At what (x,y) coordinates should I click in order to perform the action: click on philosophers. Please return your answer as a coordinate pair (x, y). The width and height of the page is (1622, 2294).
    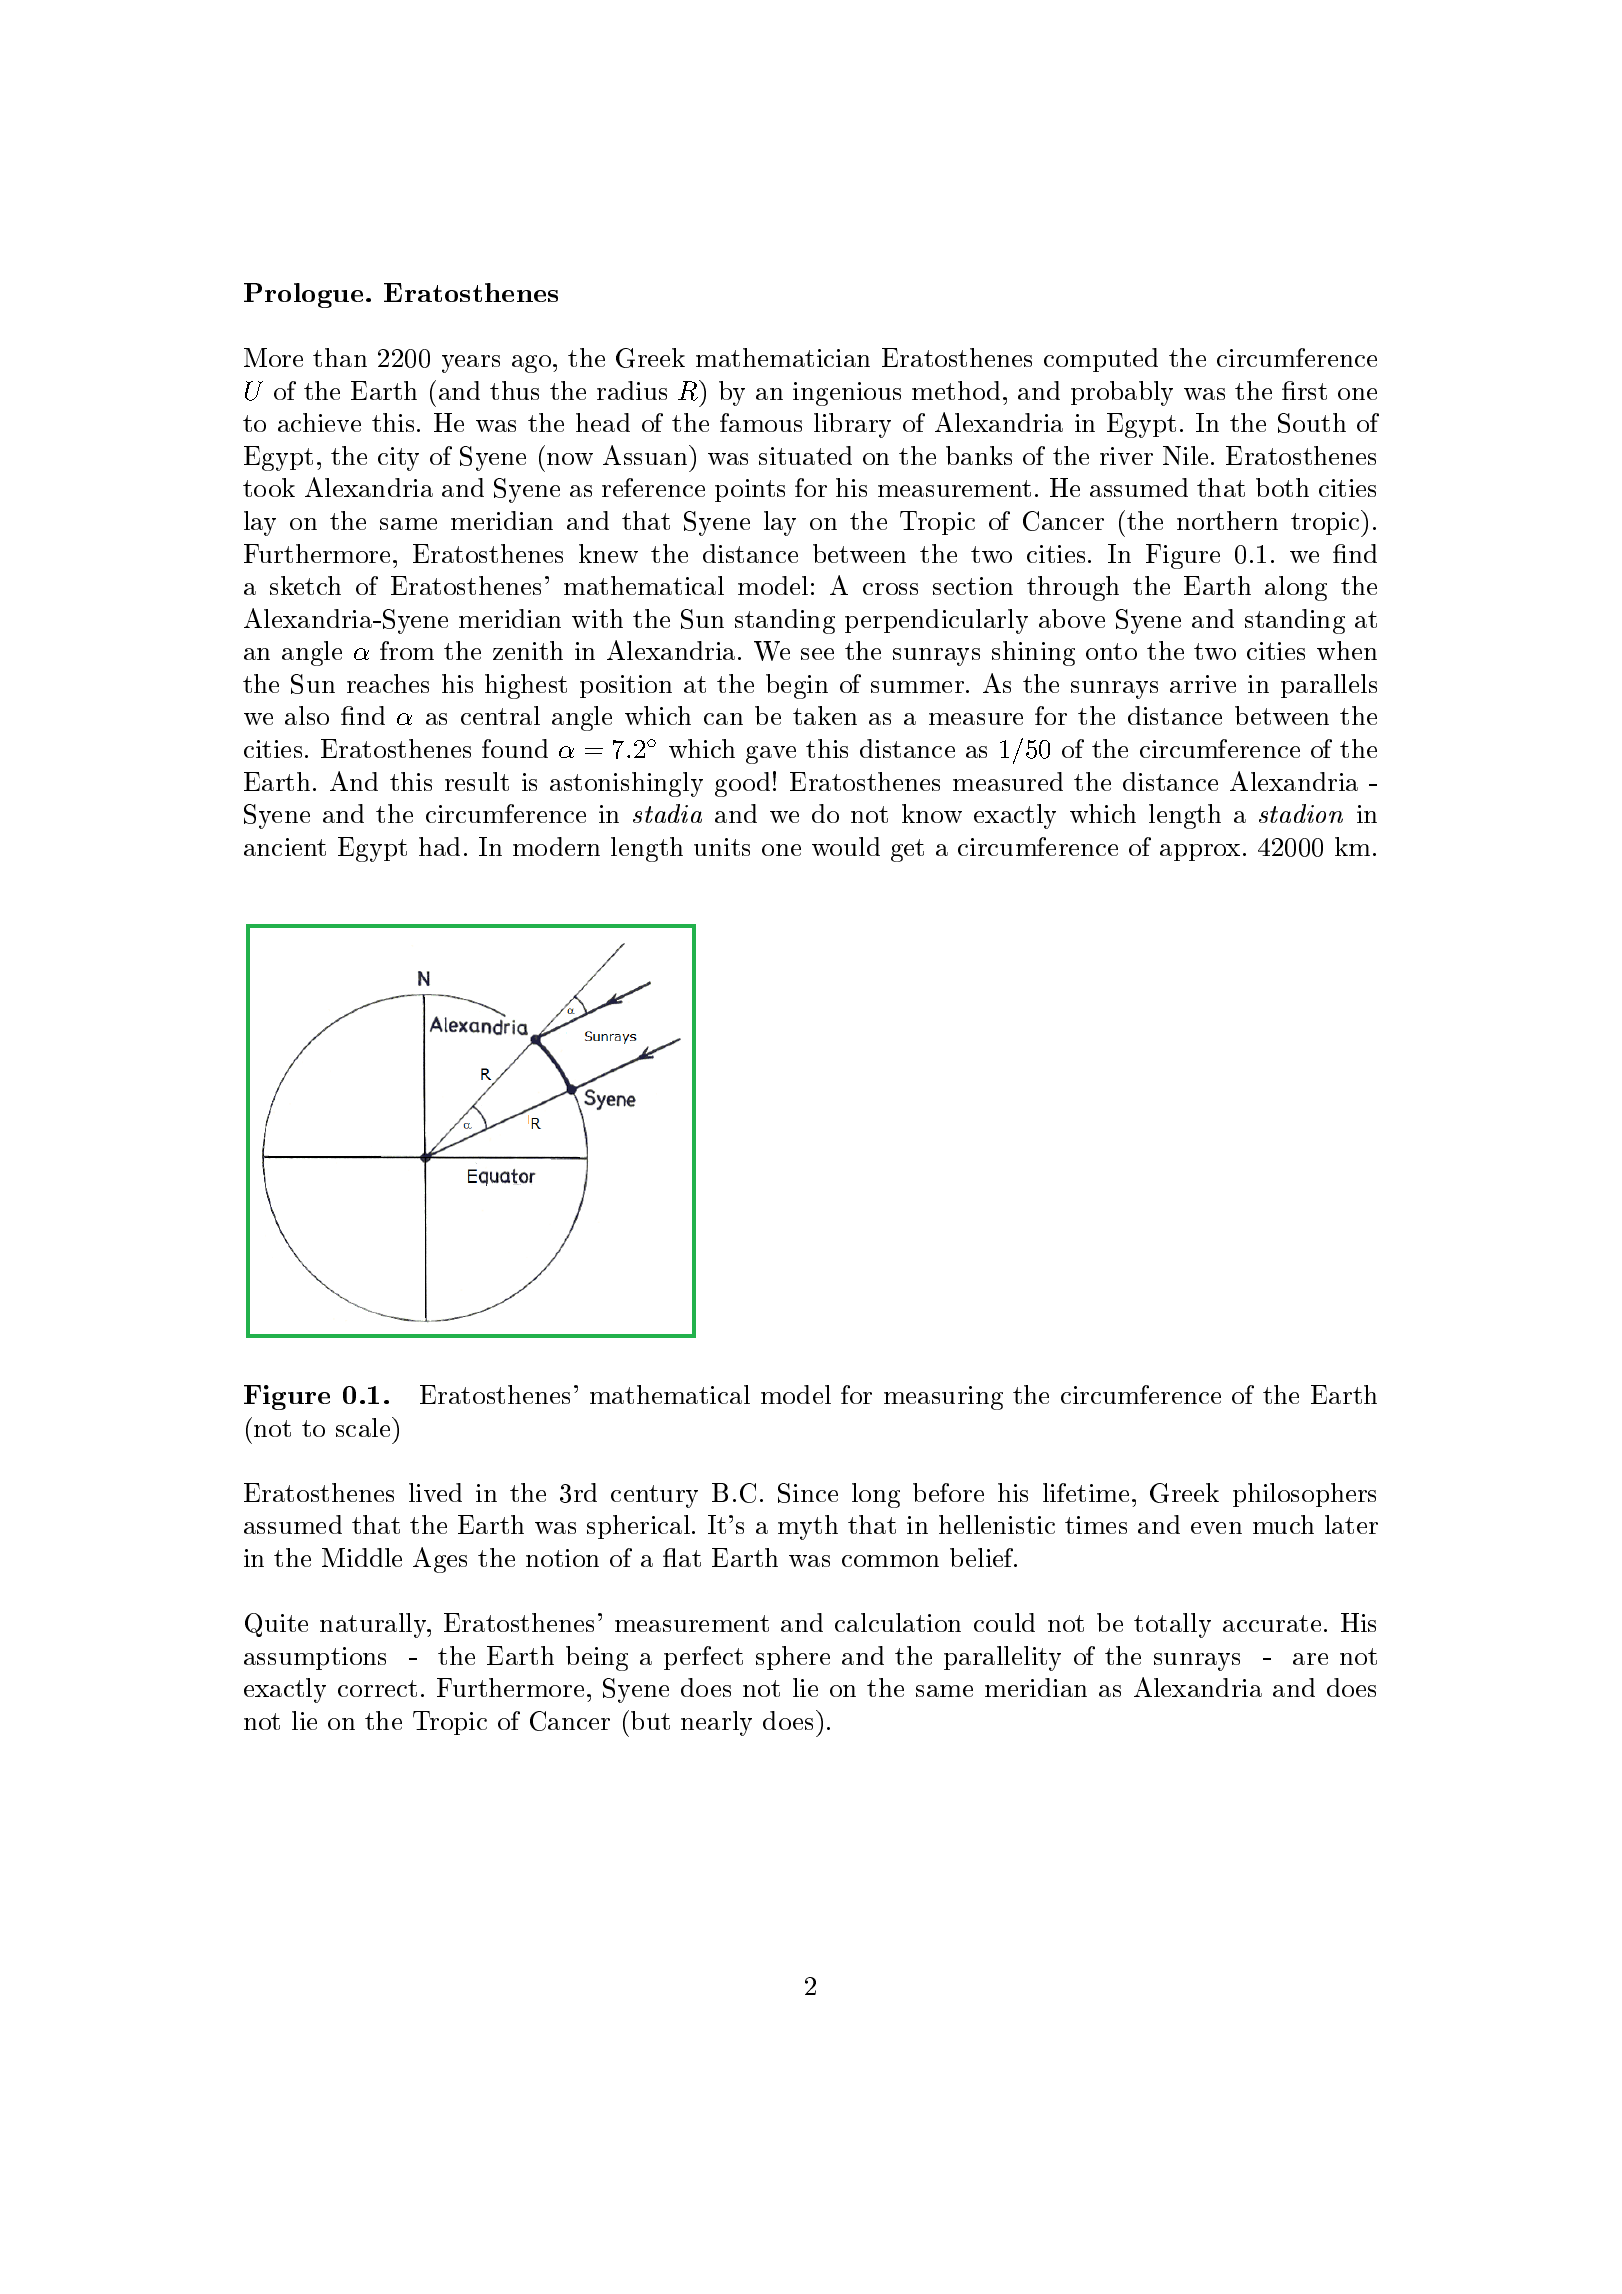
    Looking at the image, I should click on (1304, 1495).
